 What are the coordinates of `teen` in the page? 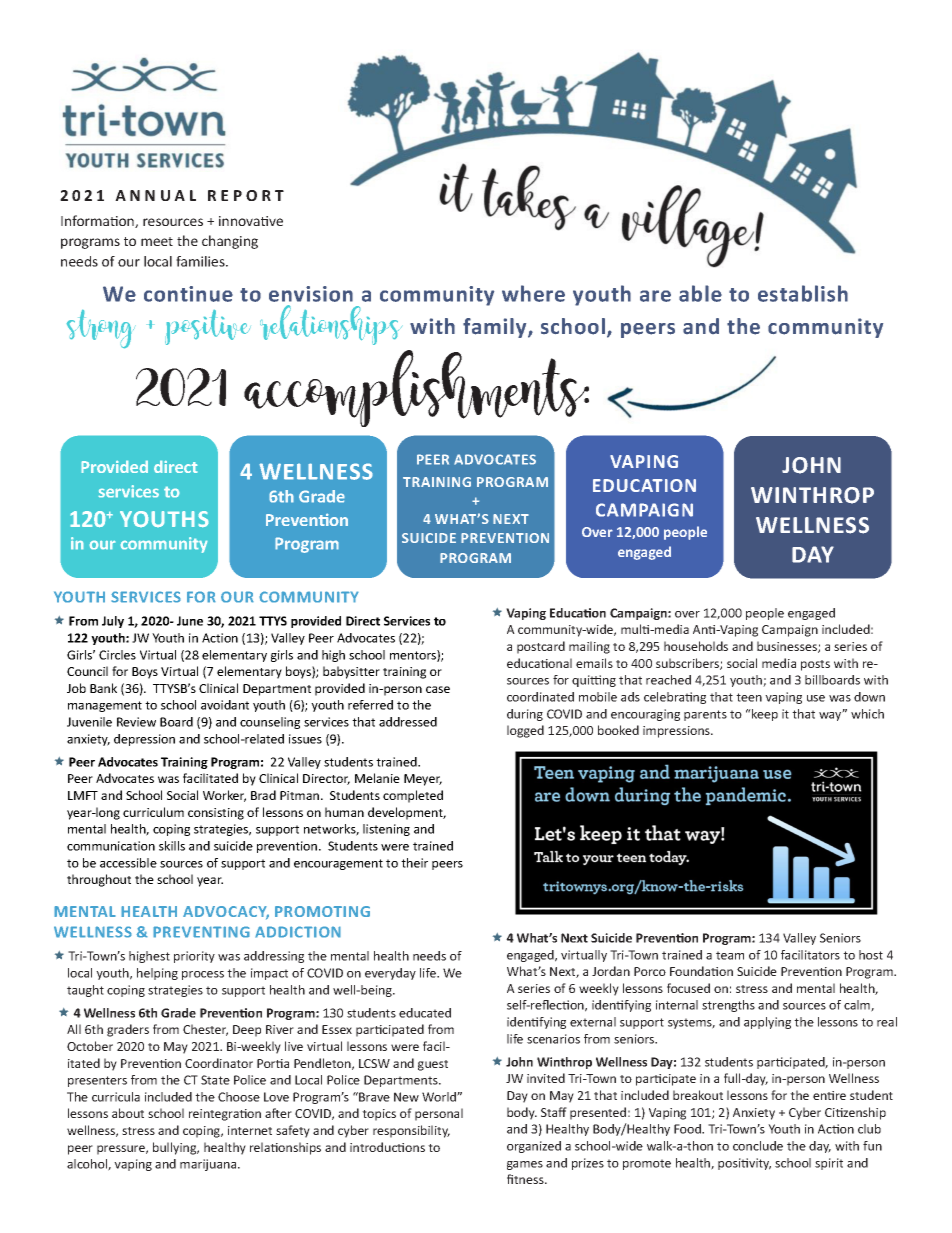 It's located at (749, 697).
